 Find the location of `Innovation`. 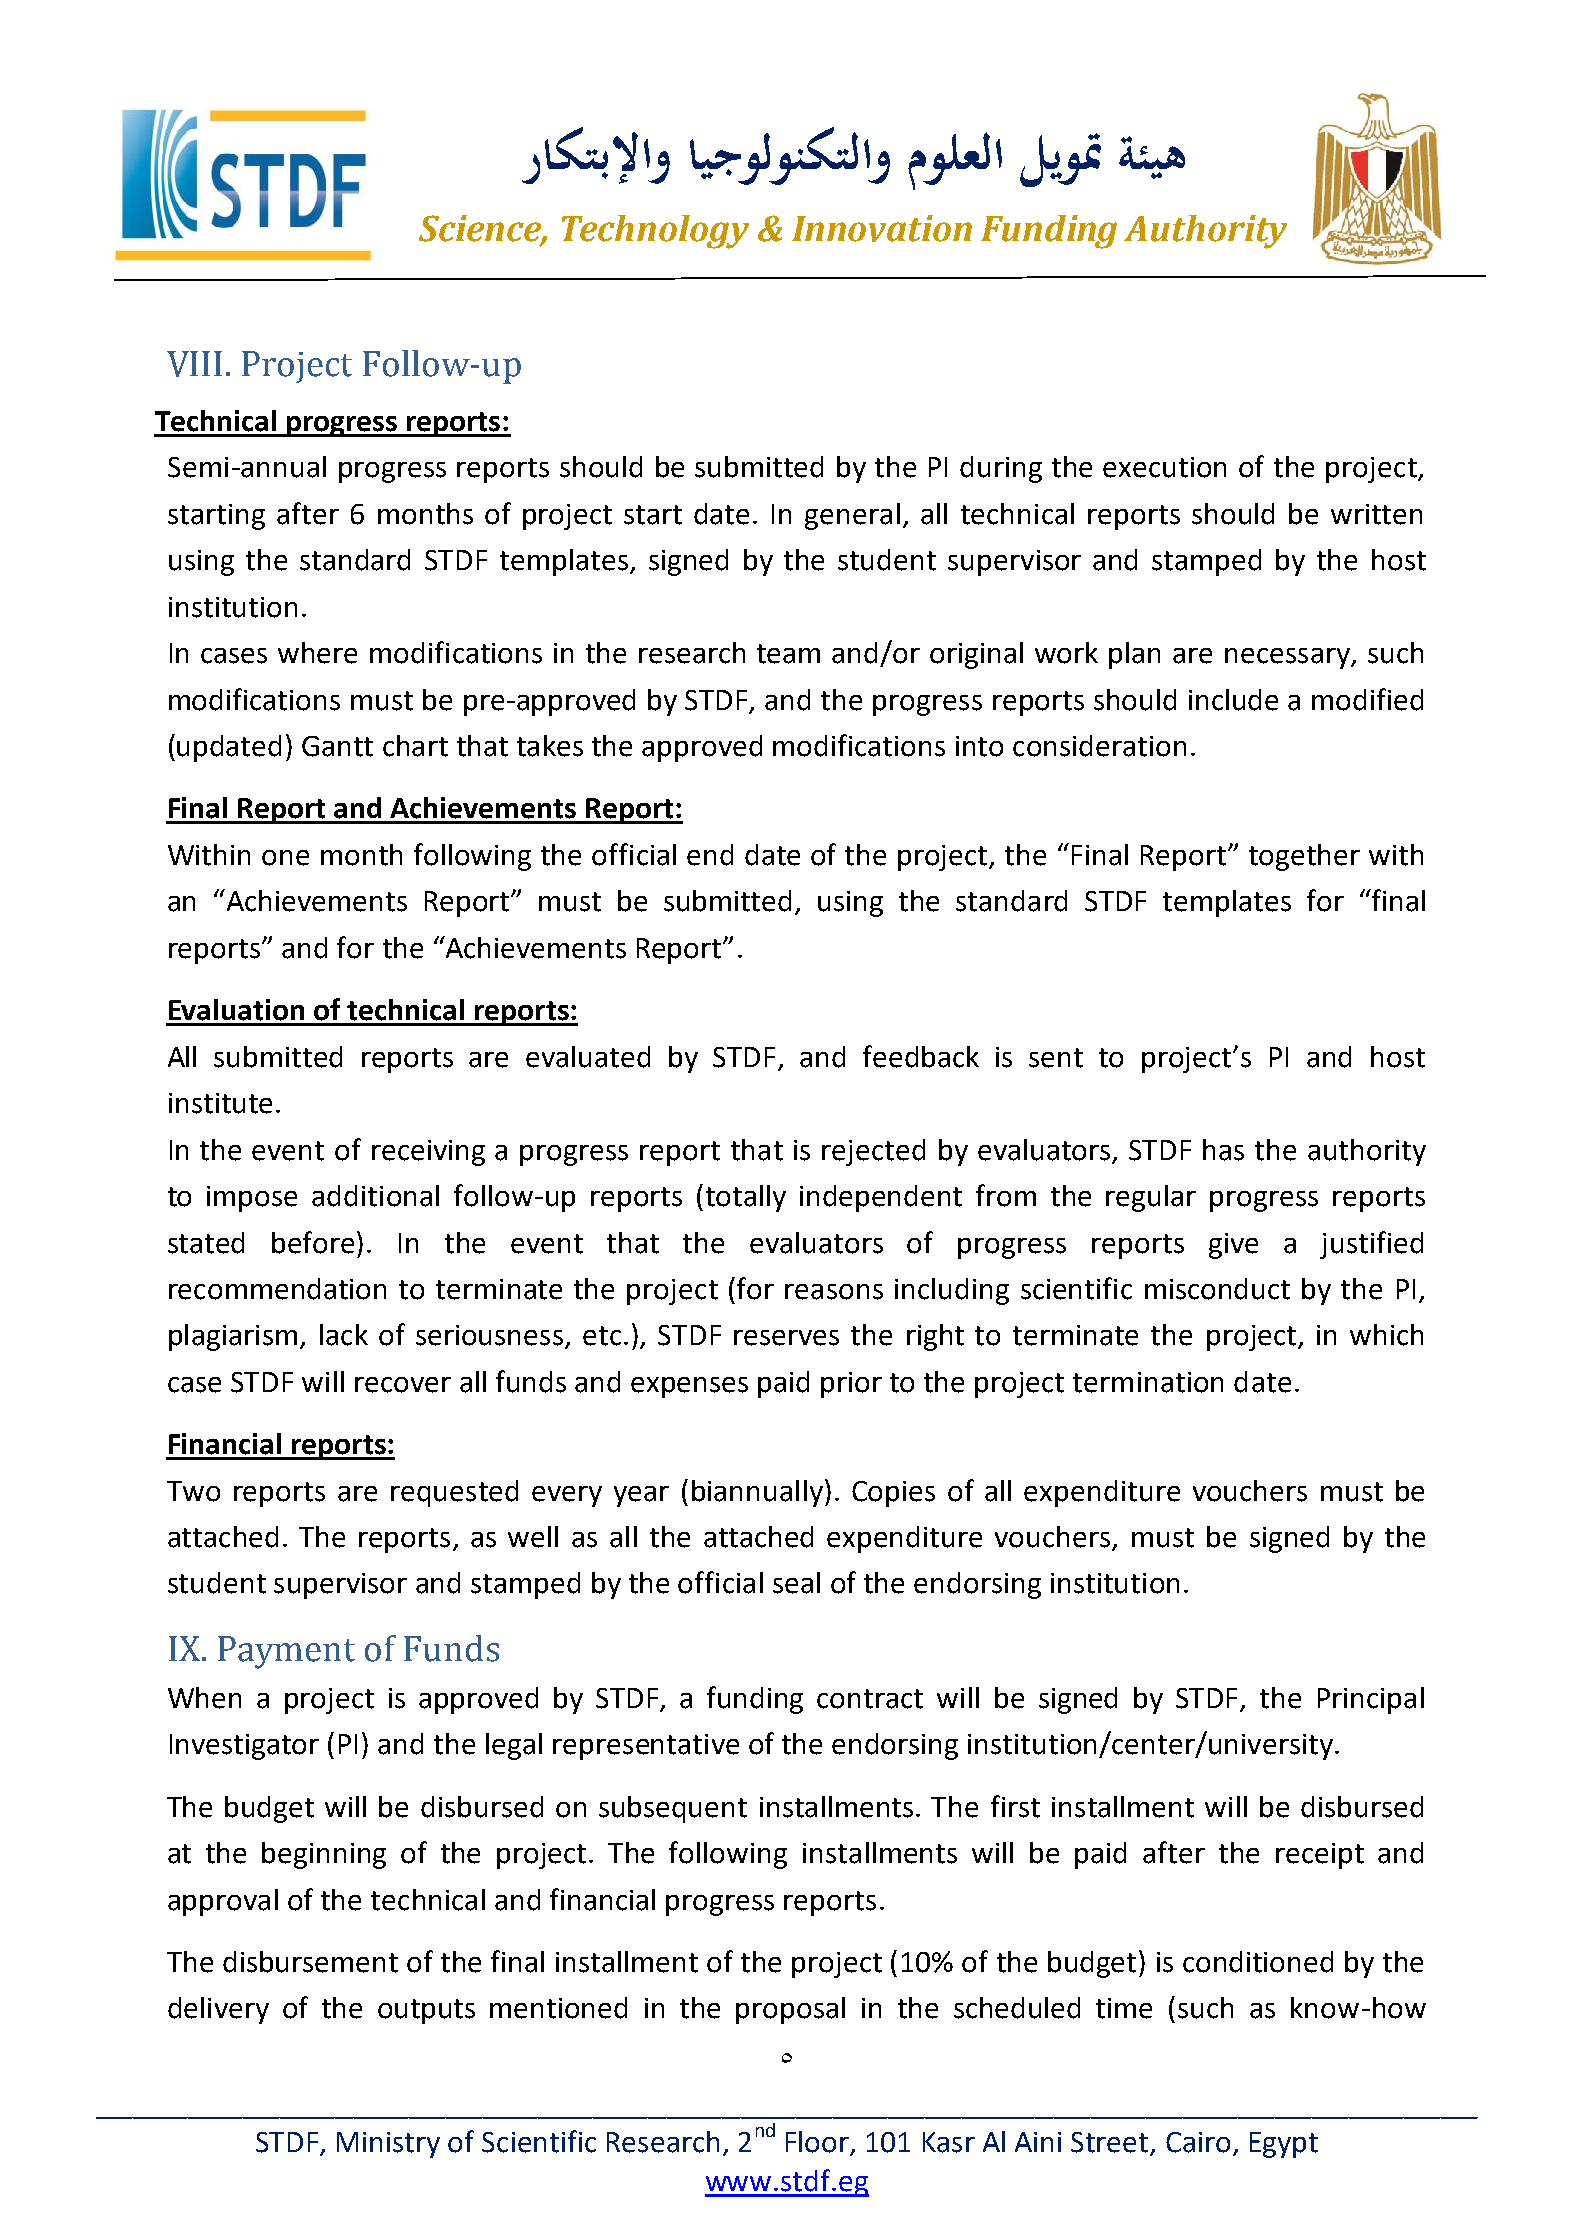

Innovation is located at coordinates (882, 228).
